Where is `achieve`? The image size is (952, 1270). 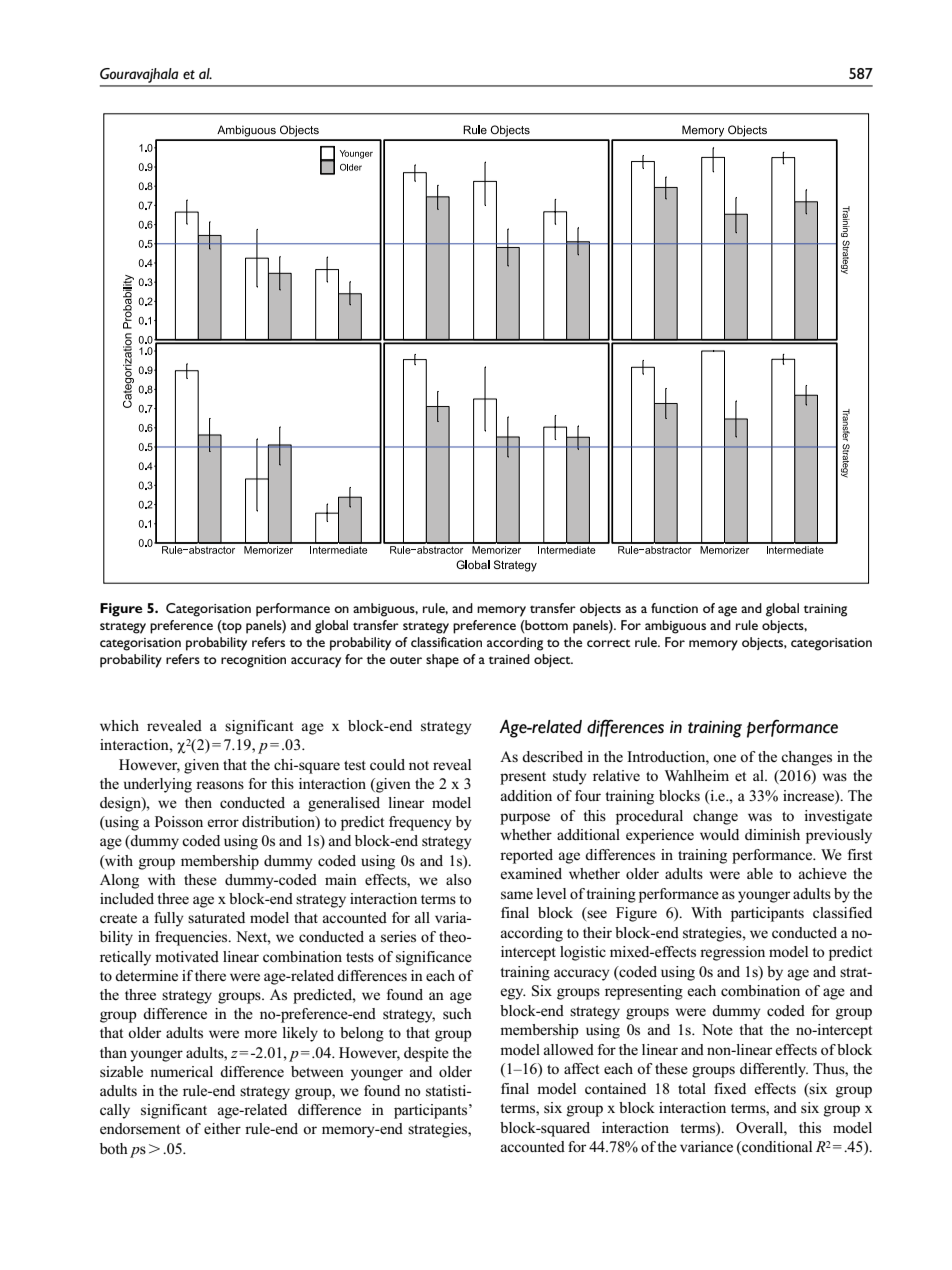
achieve is located at coordinates (823, 873).
